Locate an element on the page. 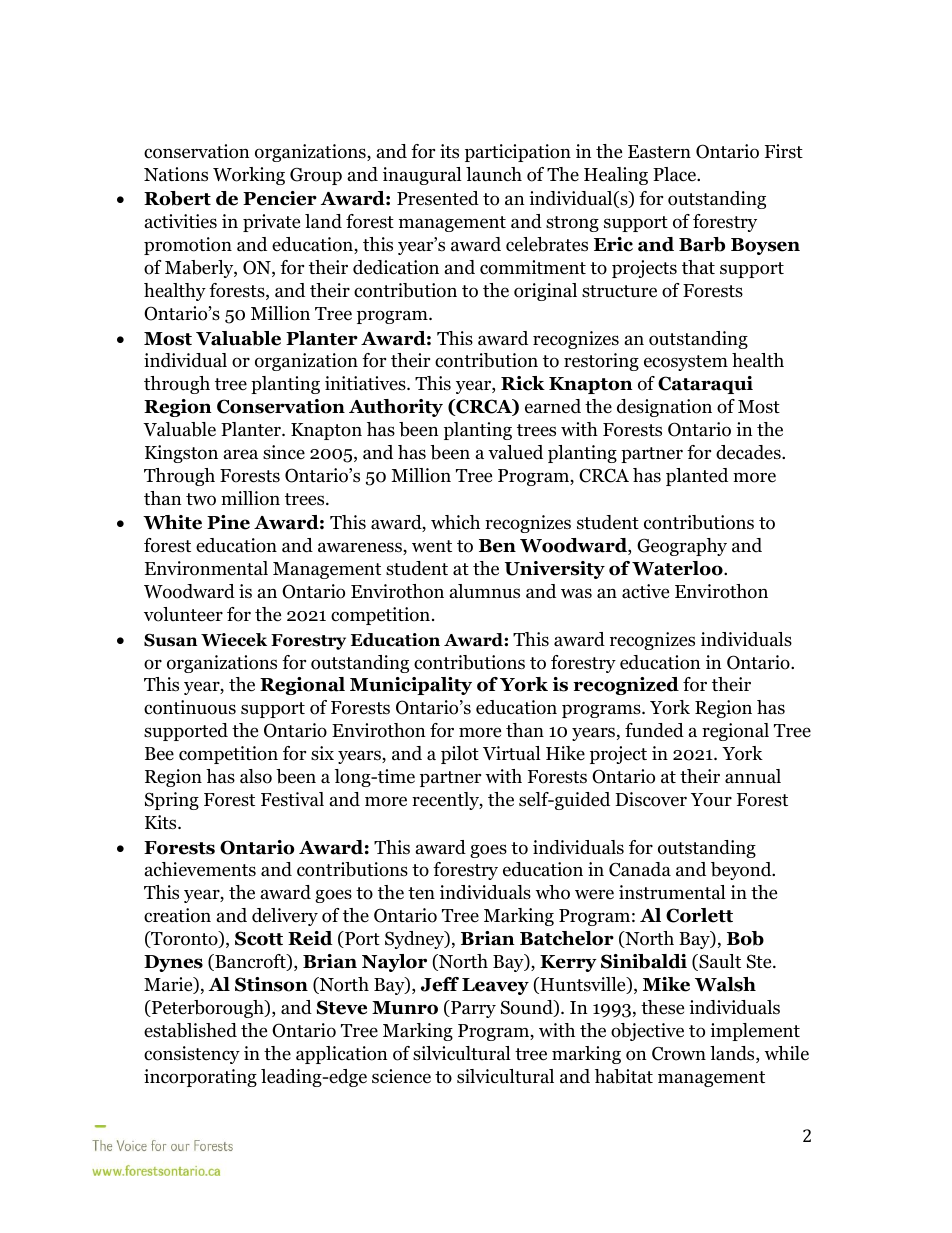  also is located at coordinates (256, 776).
